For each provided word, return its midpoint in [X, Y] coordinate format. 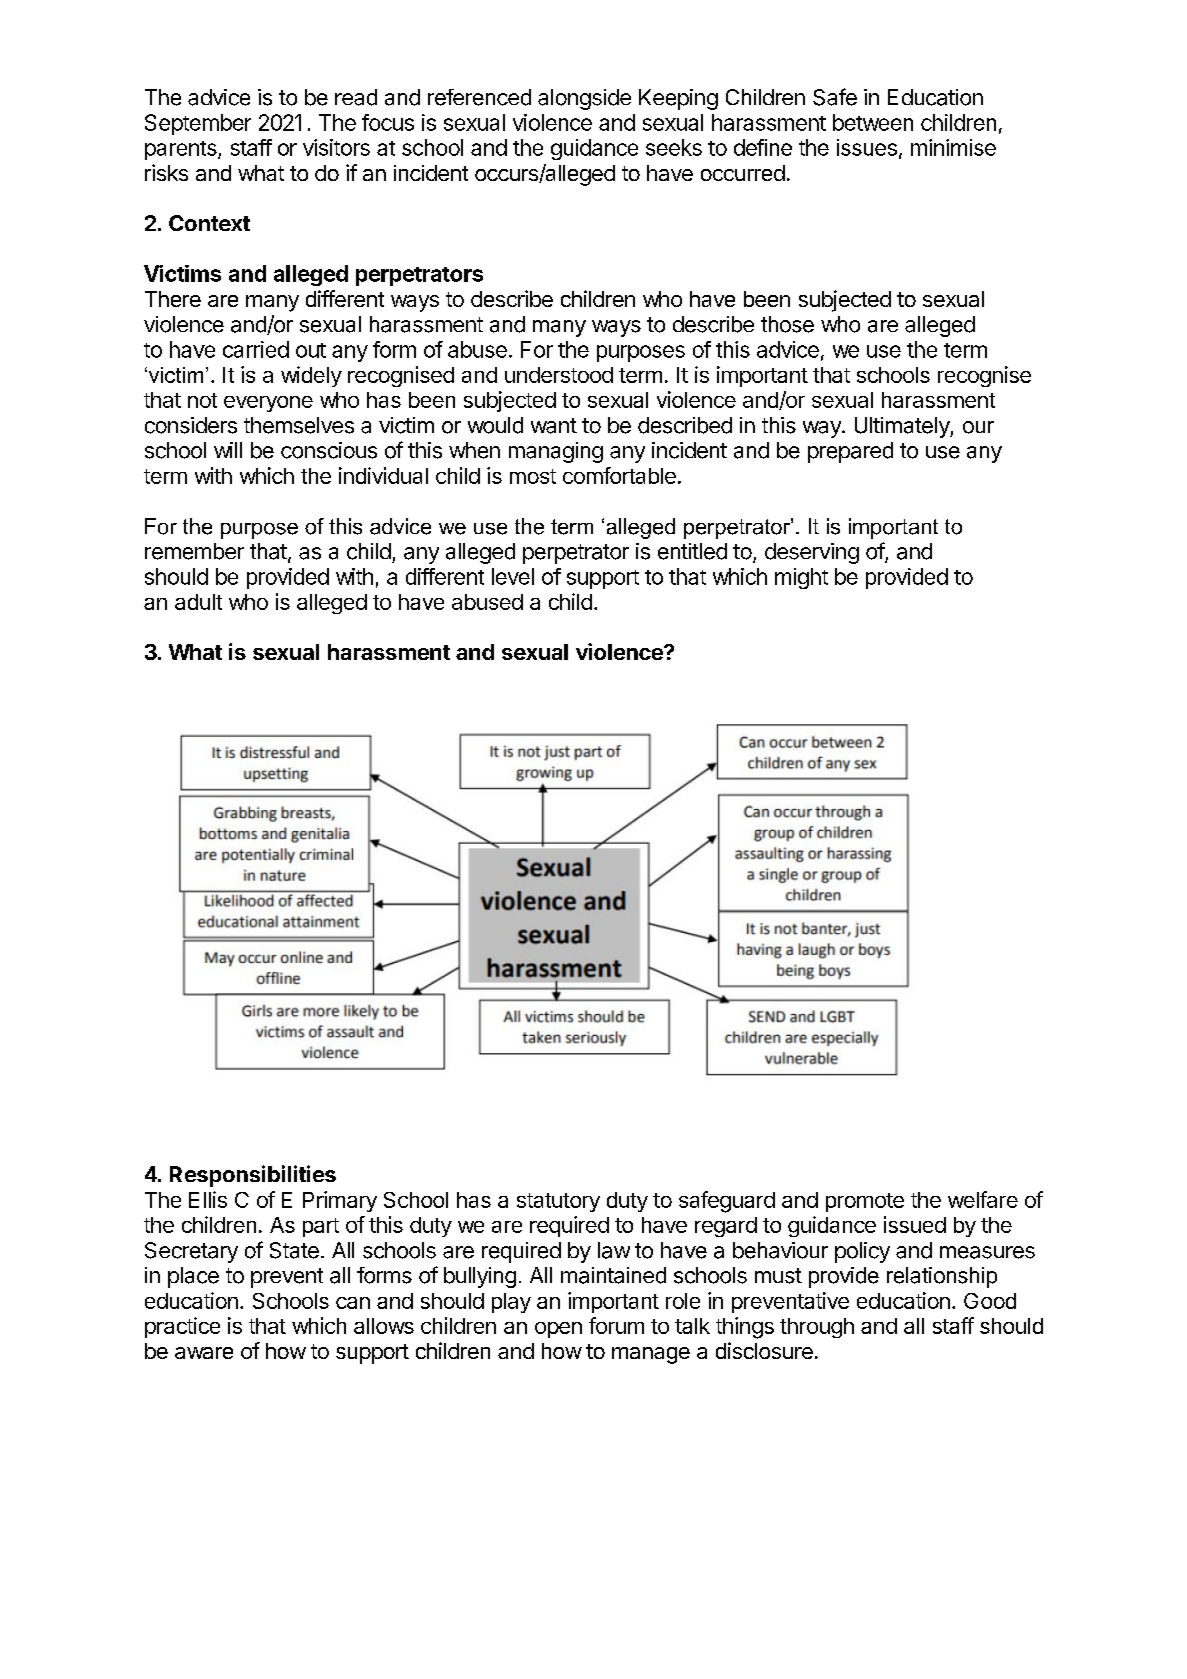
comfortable [619, 475]
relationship [942, 1277]
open [558, 1330]
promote [865, 1202]
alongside [584, 99]
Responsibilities [253, 1176]
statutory [558, 1202]
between [873, 122]
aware [204, 1353]
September [198, 124]
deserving [812, 553]
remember [194, 551]
